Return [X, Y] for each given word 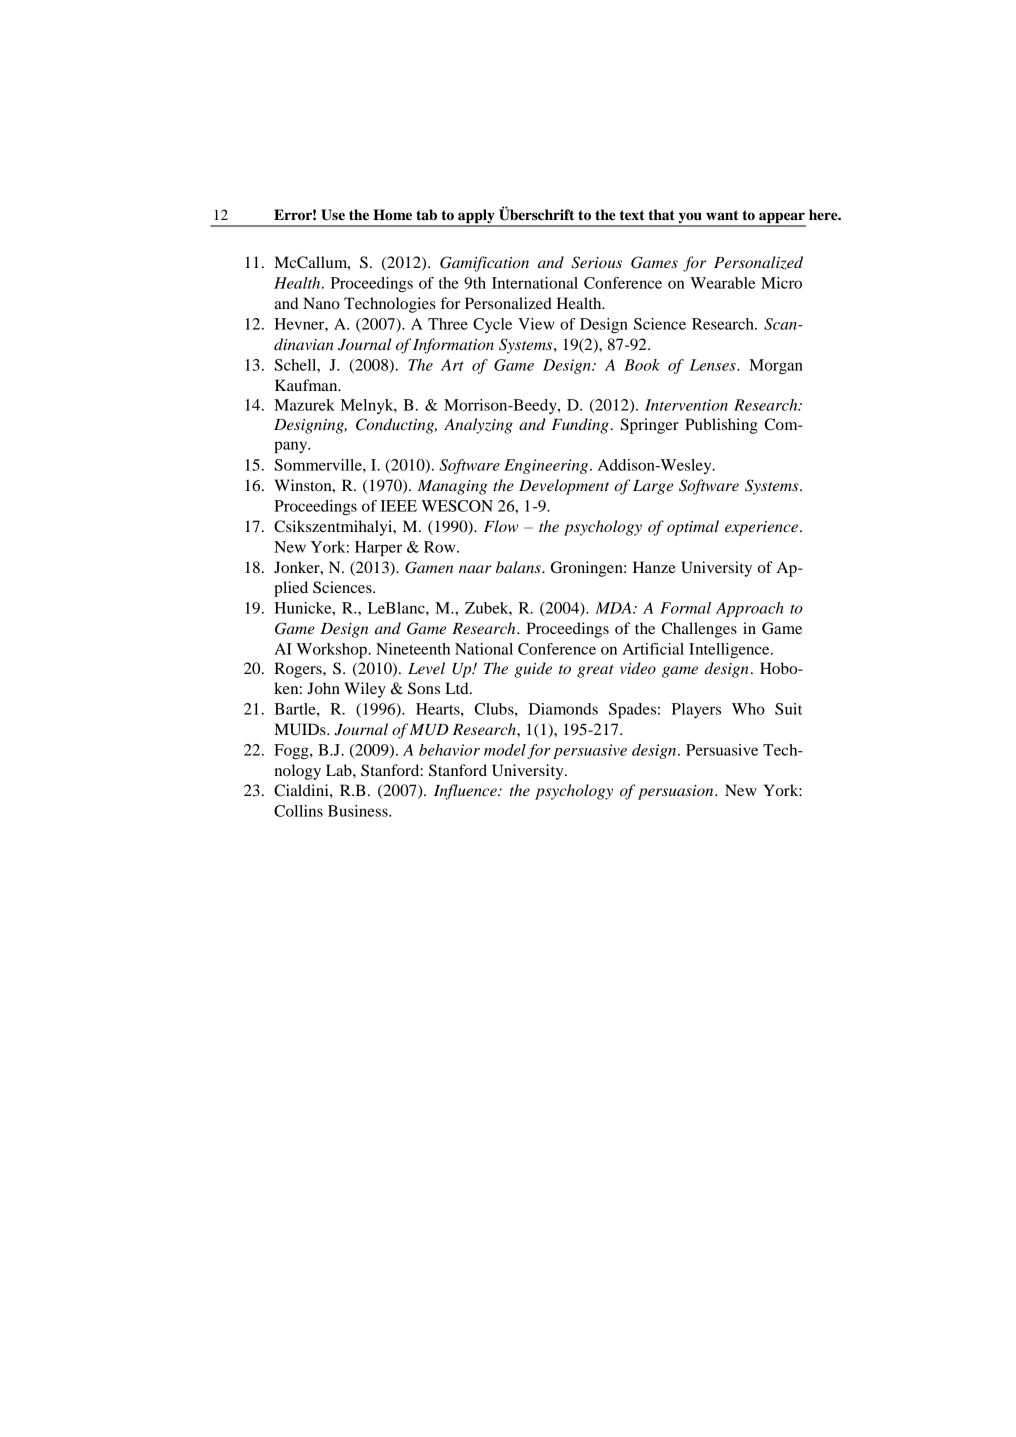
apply [476, 217]
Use [333, 215]
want [722, 215]
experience [761, 528]
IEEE [398, 506]
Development [564, 487]
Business [359, 811]
